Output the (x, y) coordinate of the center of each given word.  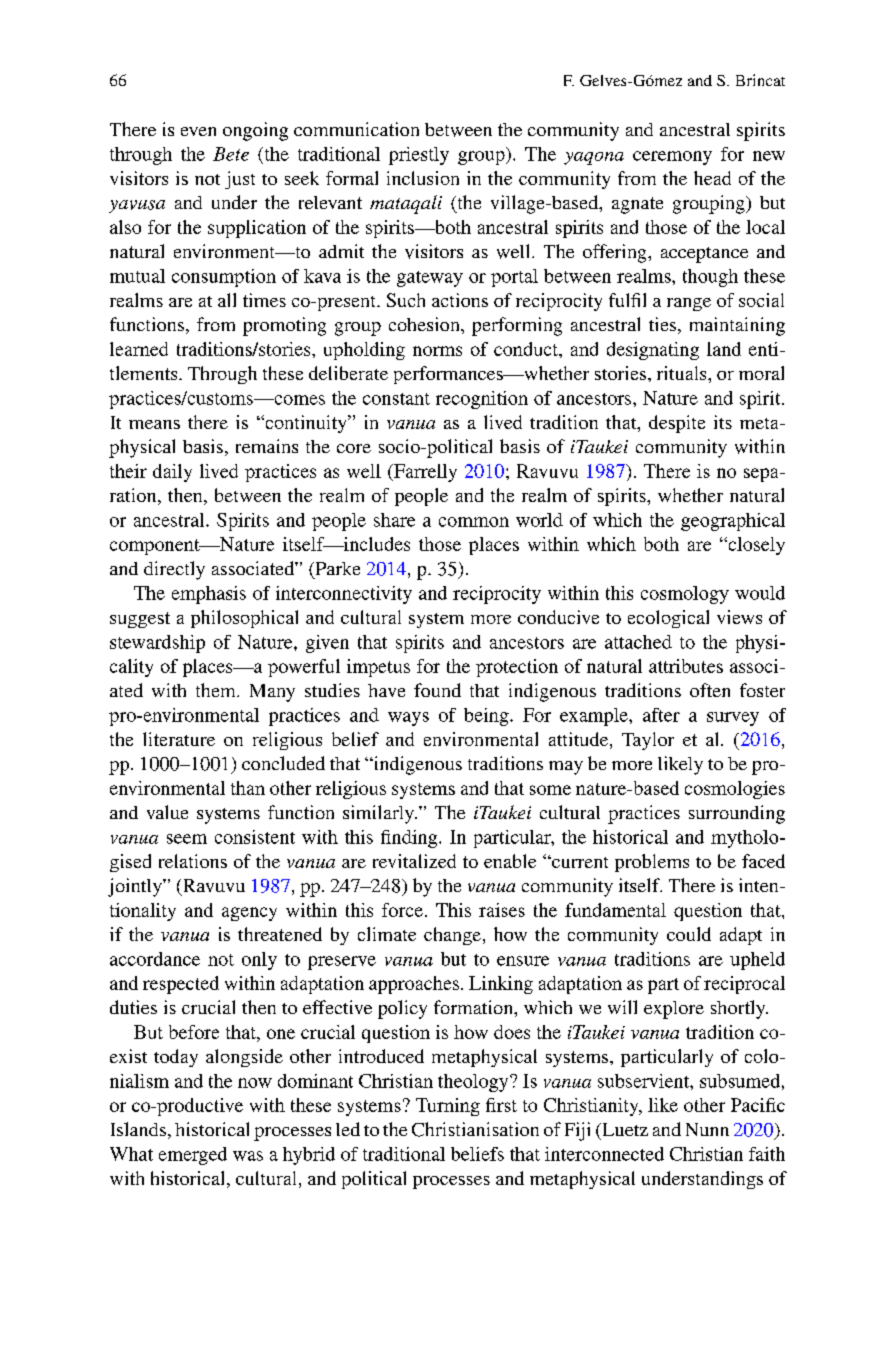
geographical (733, 522)
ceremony (672, 158)
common (474, 522)
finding (410, 839)
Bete (231, 154)
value (167, 812)
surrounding (737, 814)
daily (172, 473)
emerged (193, 1156)
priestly (419, 156)
